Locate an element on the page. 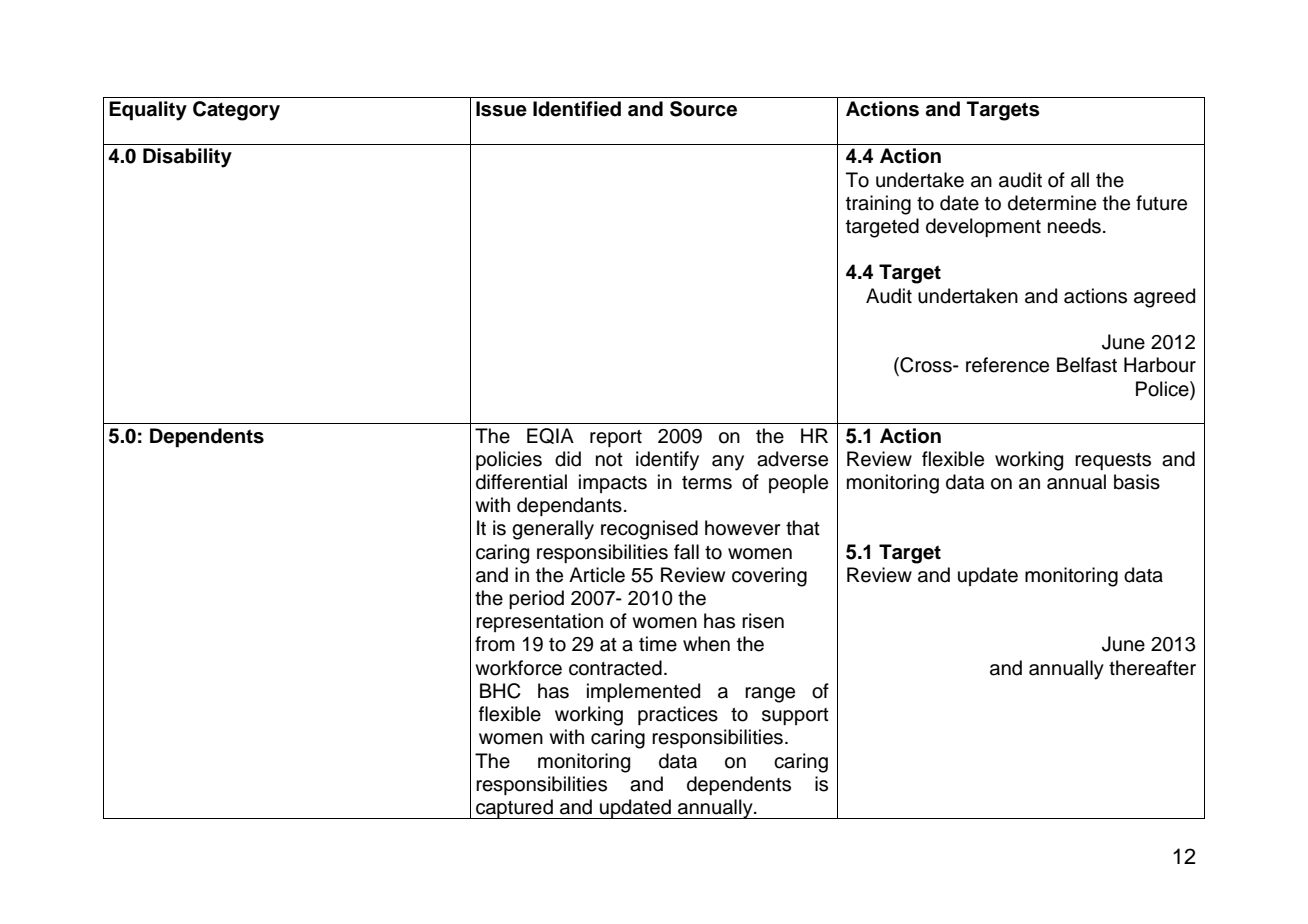  requests is located at coordinates (1113, 461).
